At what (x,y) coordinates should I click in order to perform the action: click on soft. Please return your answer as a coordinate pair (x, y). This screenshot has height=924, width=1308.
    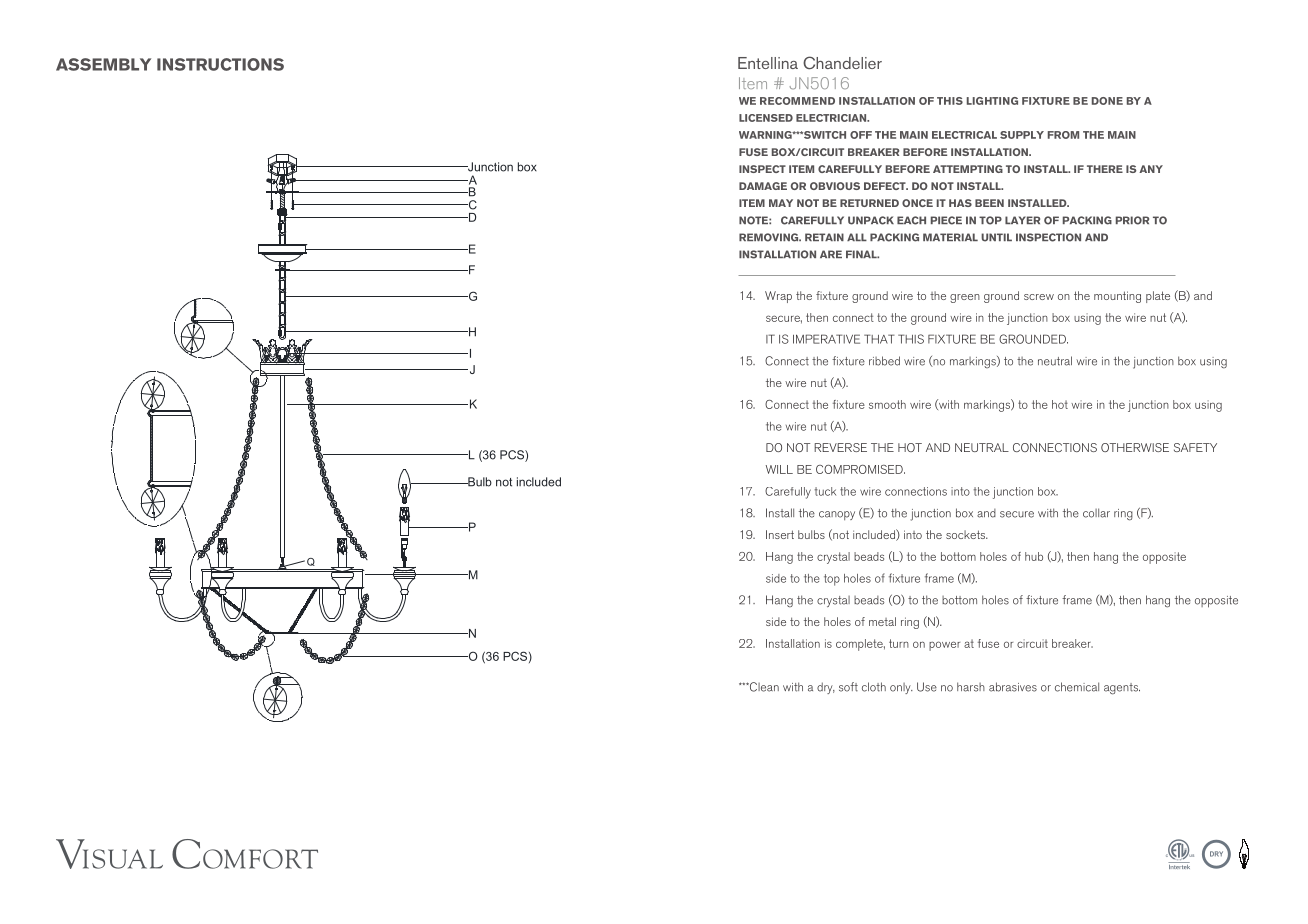
    Looking at the image, I should click on (848, 687).
